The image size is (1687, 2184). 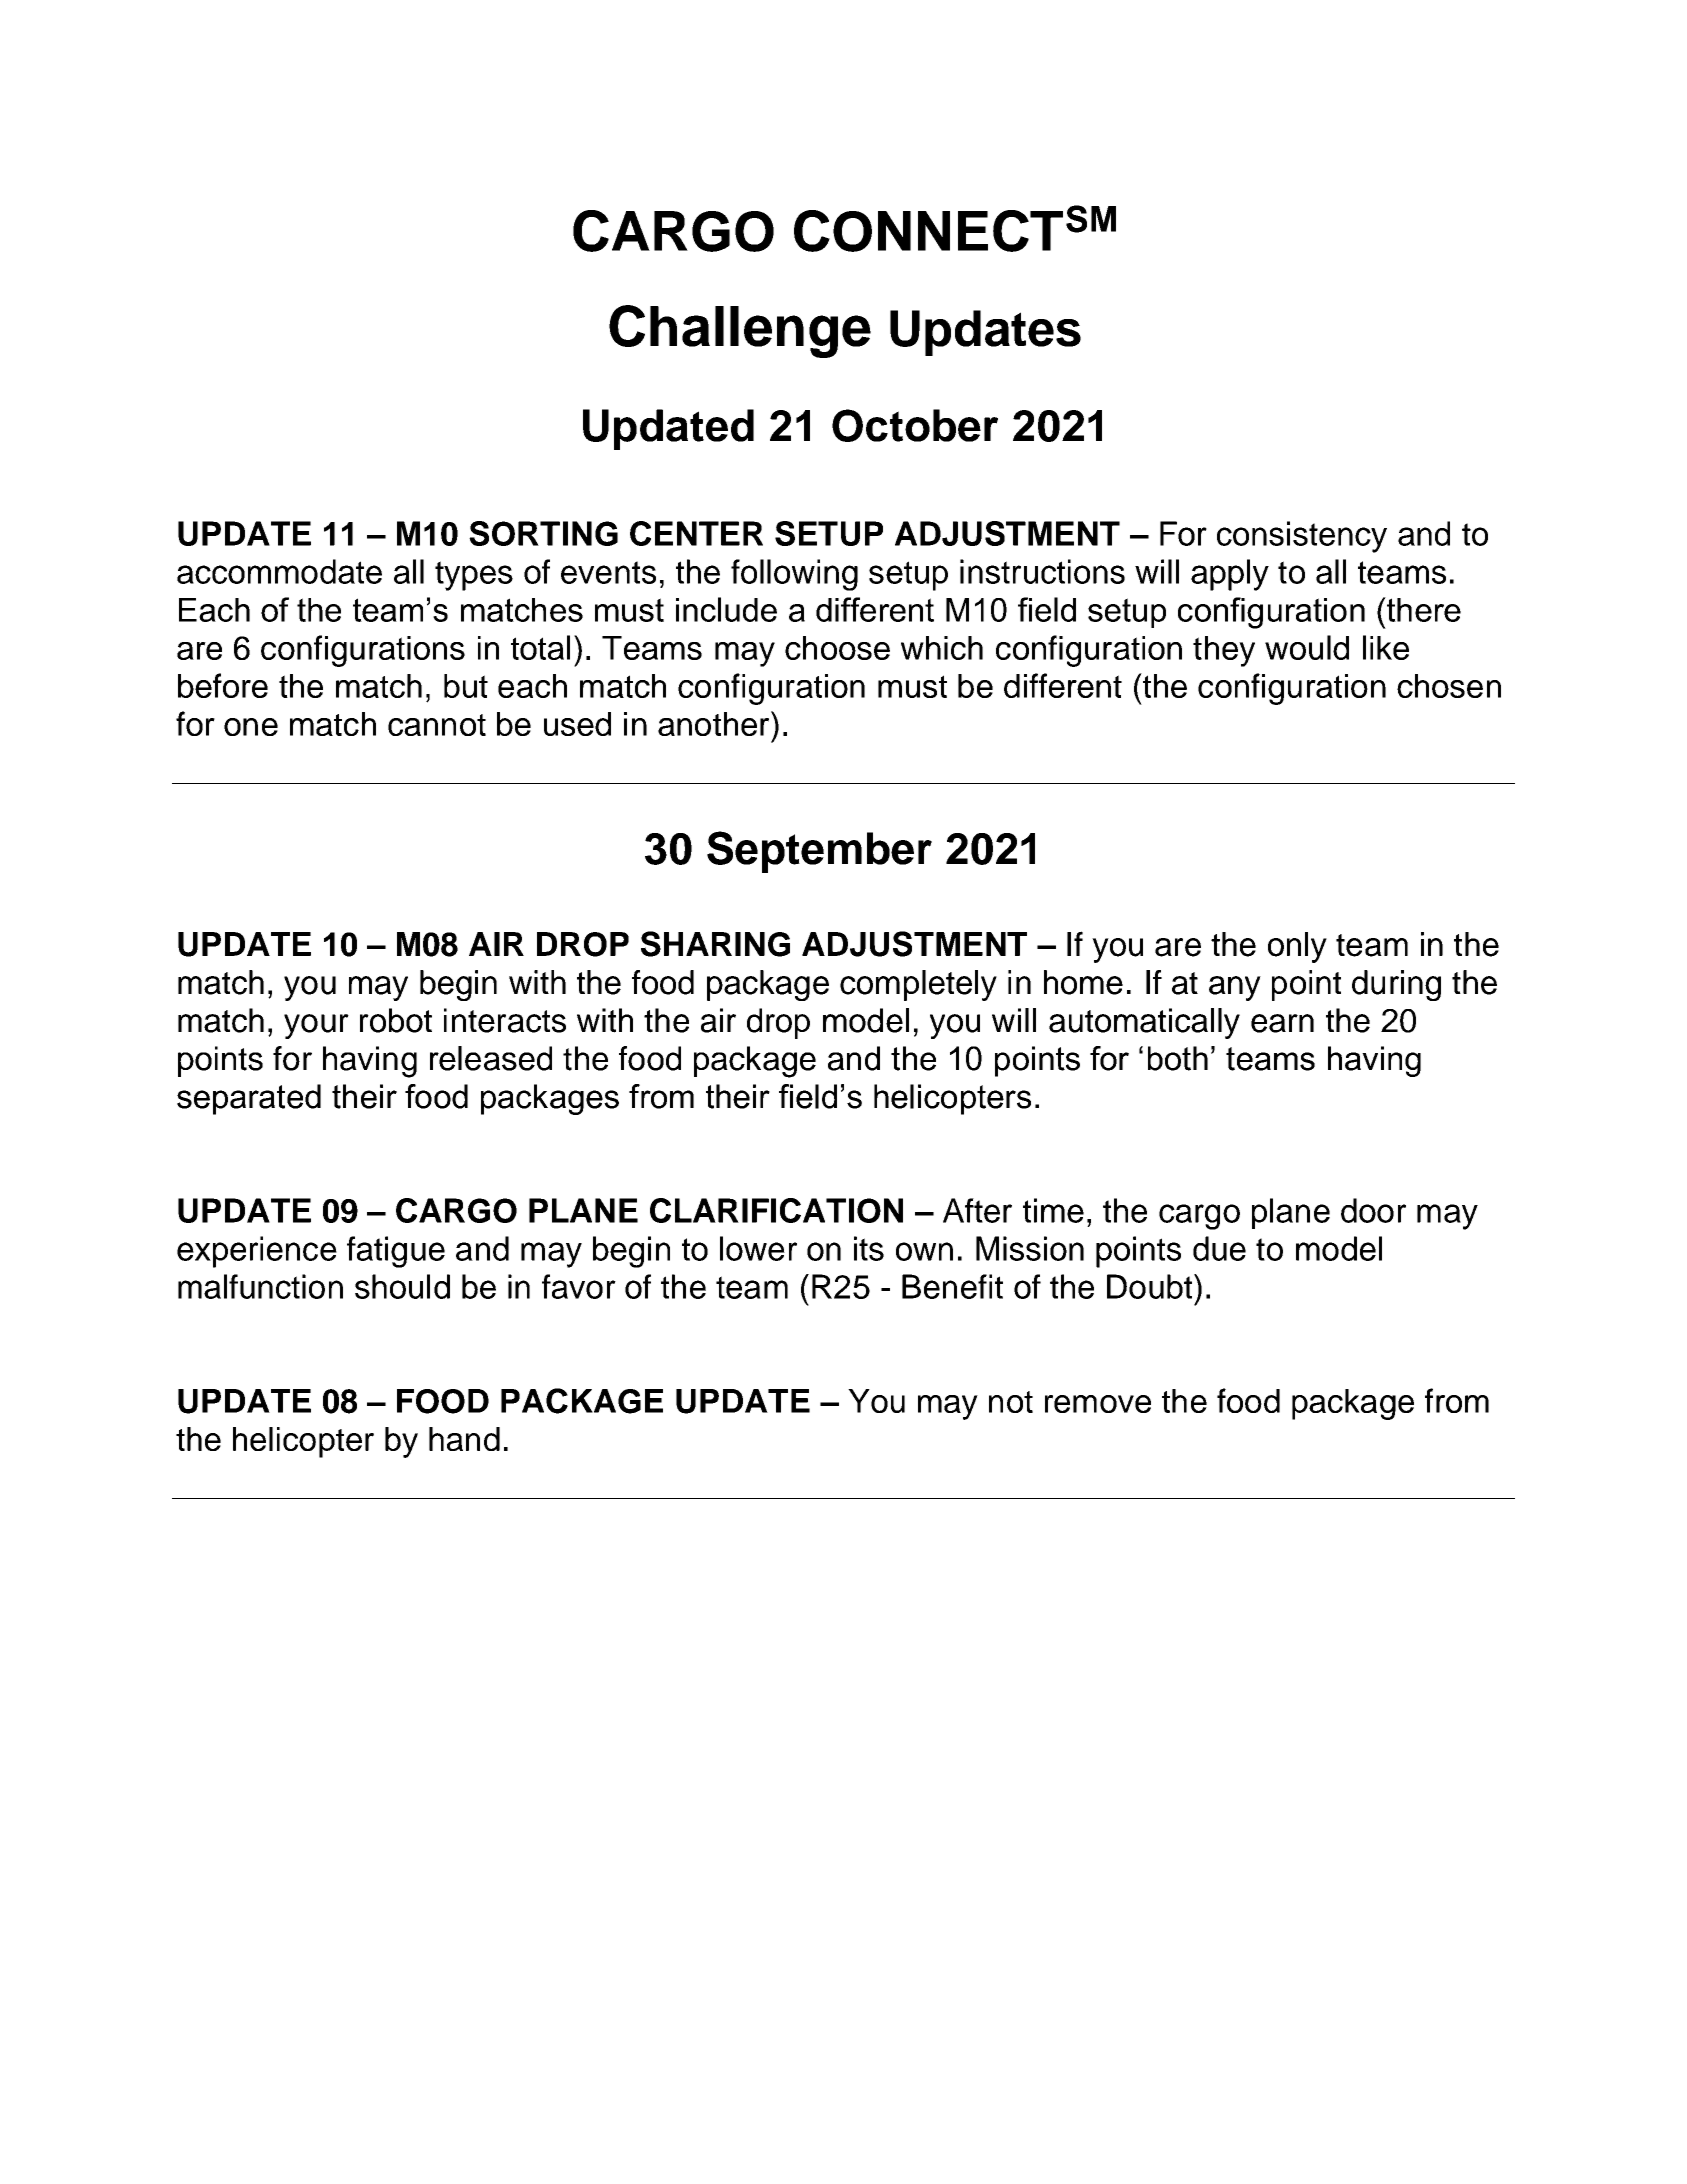 What do you see at coordinates (915, 425) in the screenshot?
I see `October` at bounding box center [915, 425].
